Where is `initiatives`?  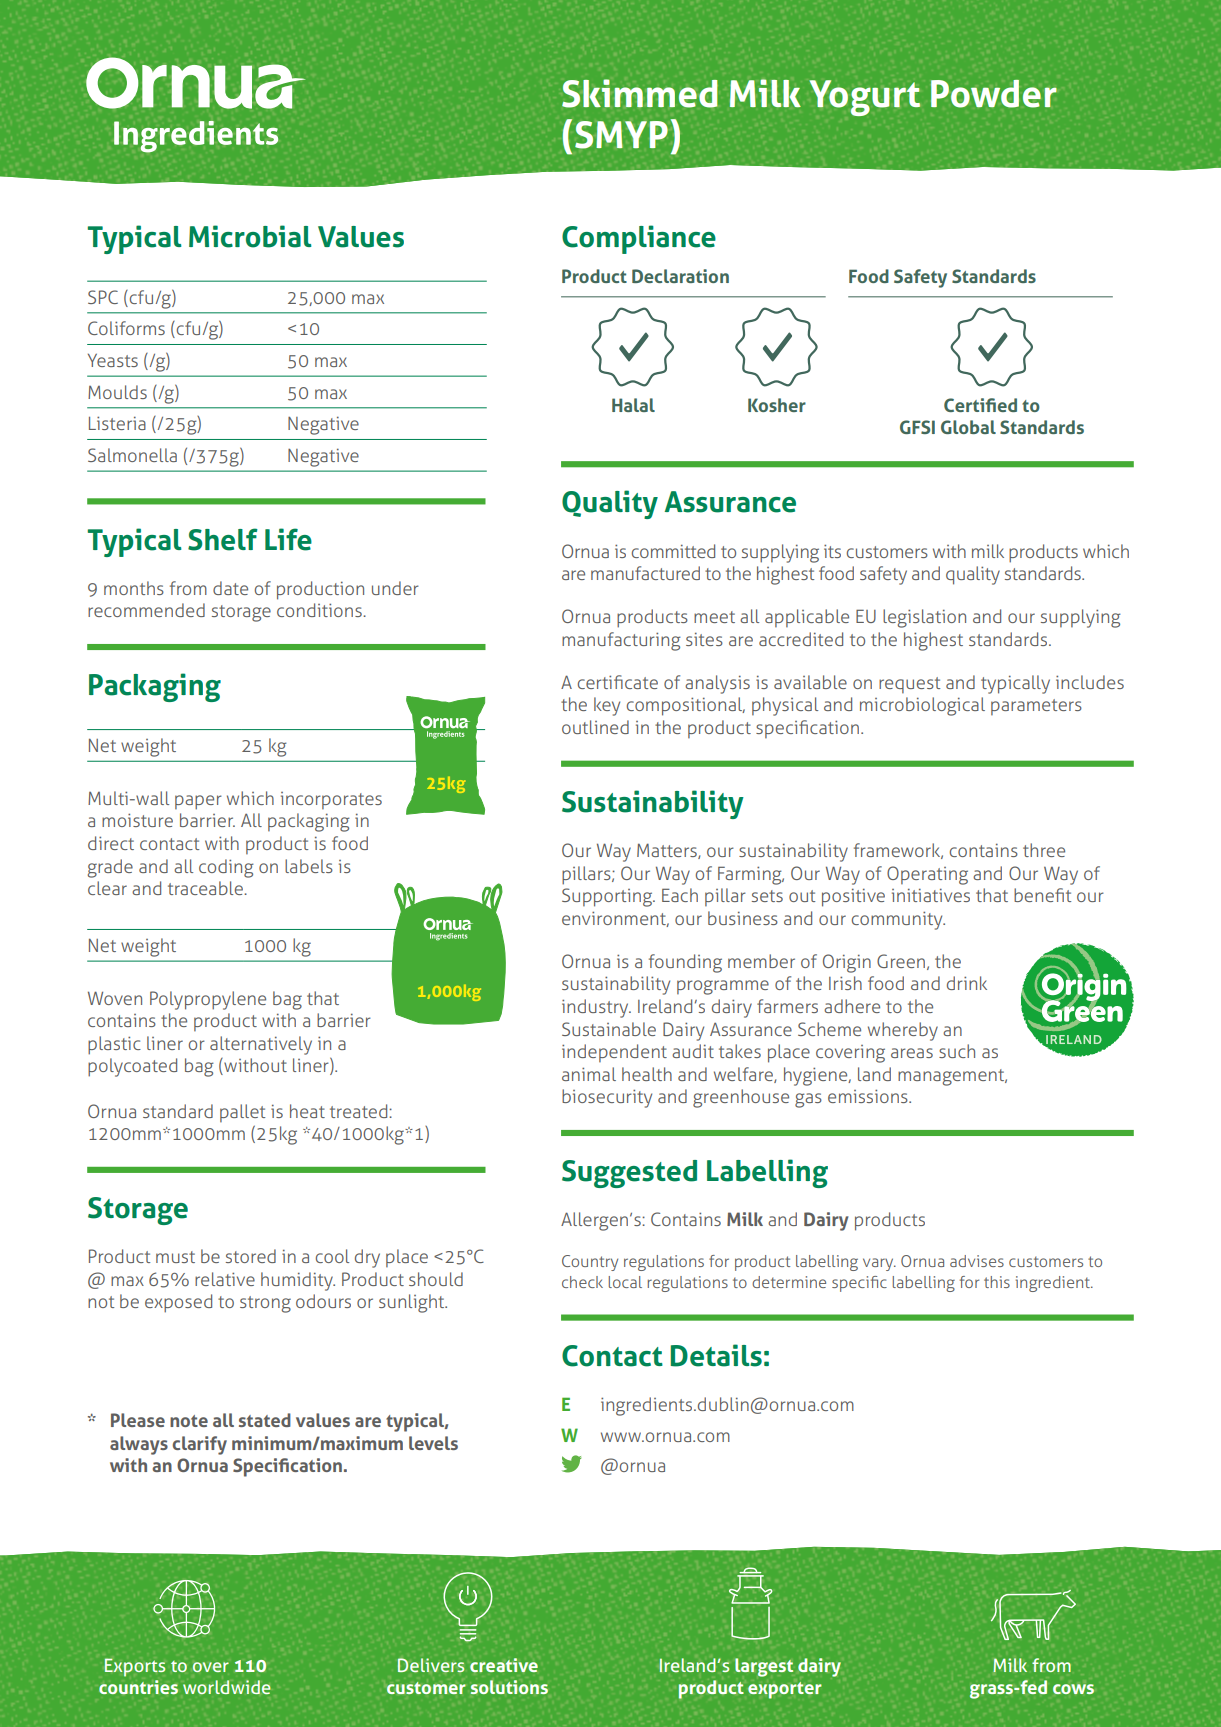 initiatives is located at coordinates (931, 895).
